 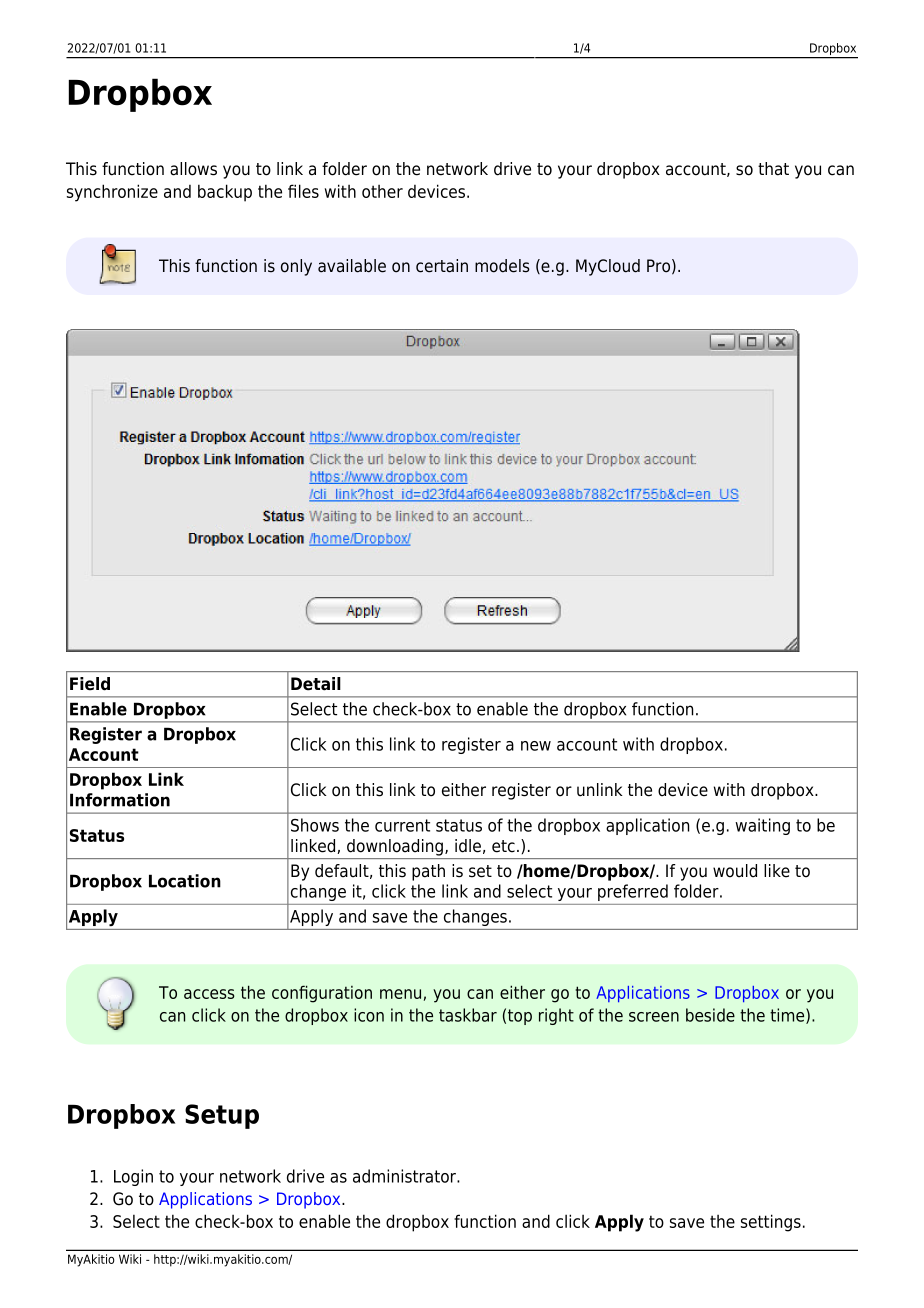 I want to click on Detail, so click(x=316, y=684).
